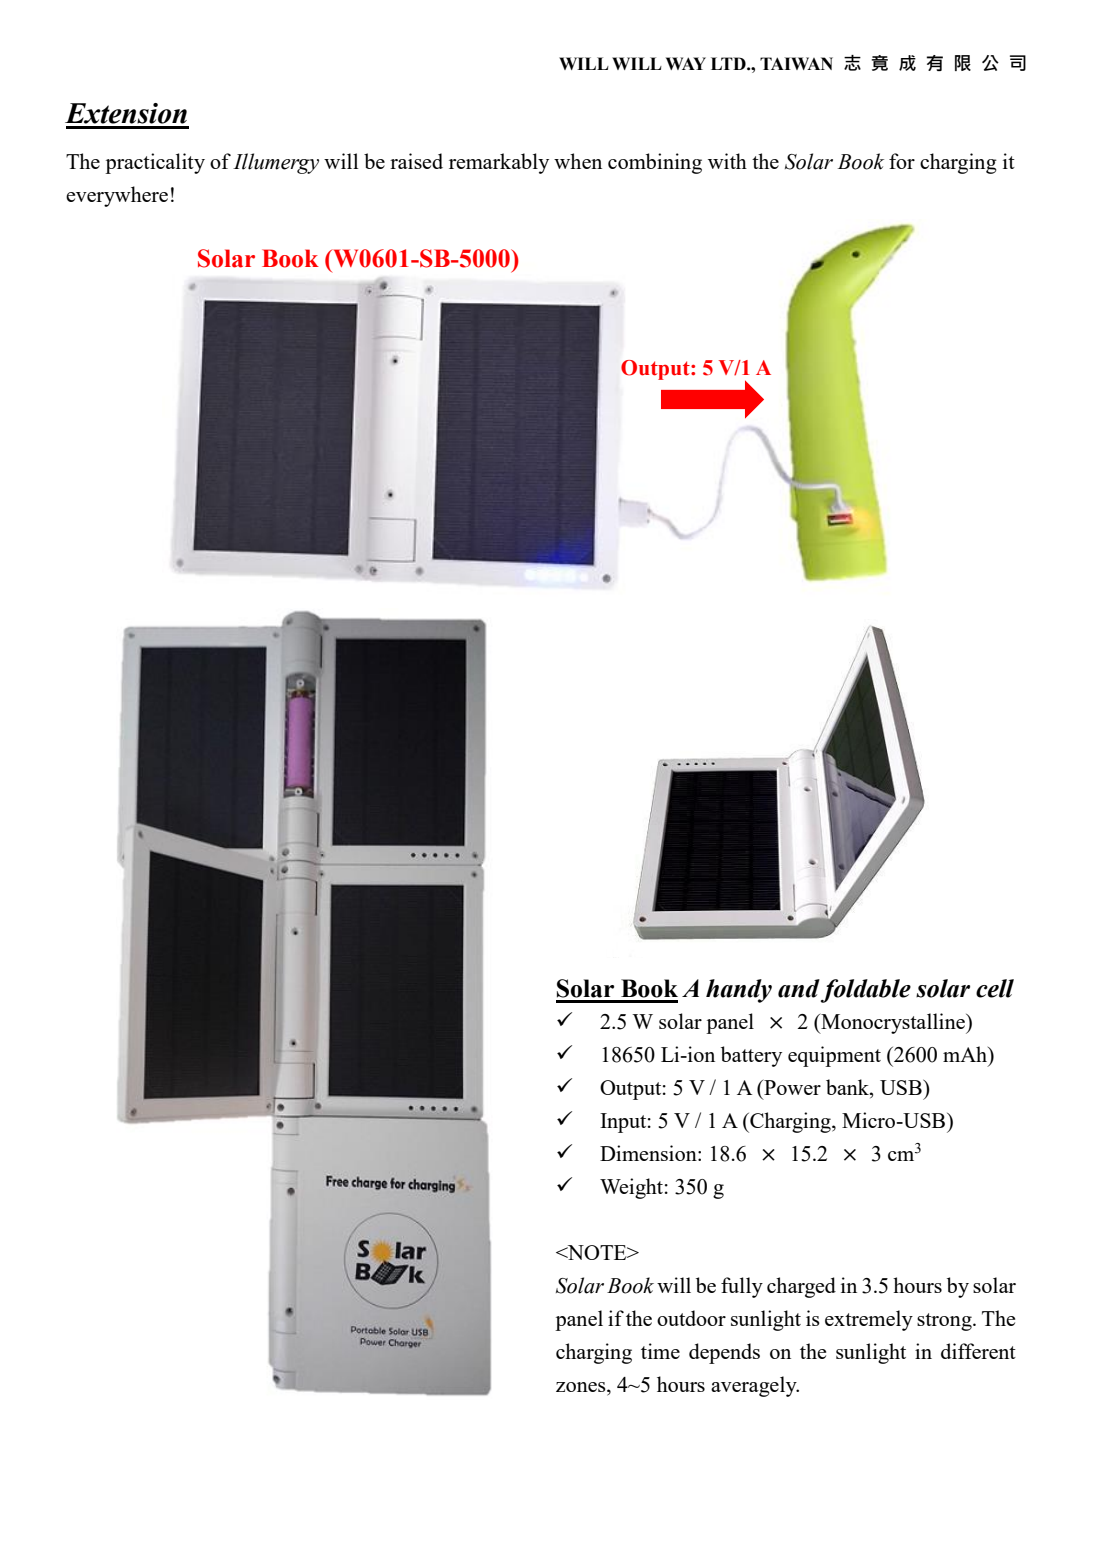  What do you see at coordinates (902, 161) in the screenshot?
I see `for` at bounding box center [902, 161].
